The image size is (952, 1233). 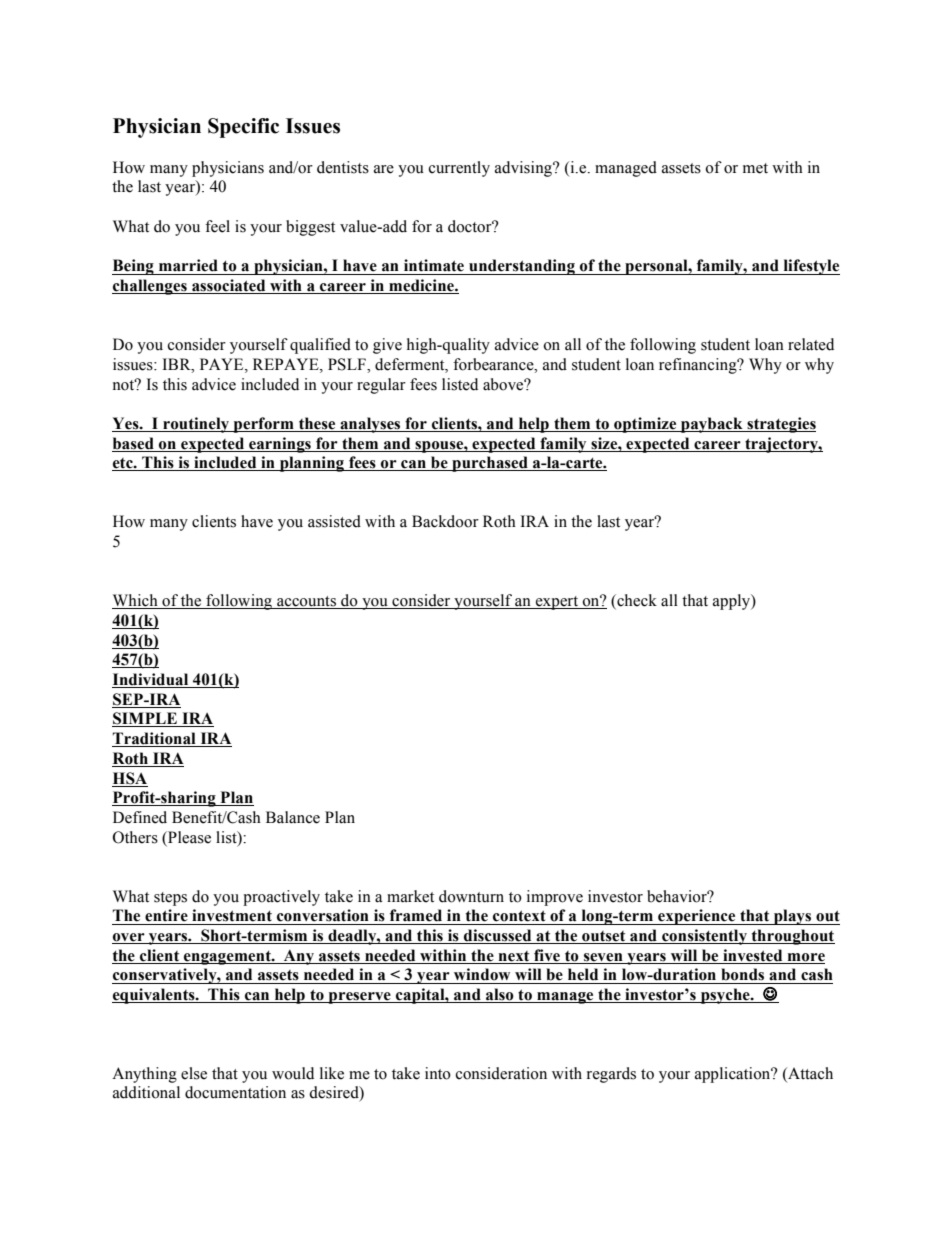 I want to click on purchased, so click(x=490, y=464).
